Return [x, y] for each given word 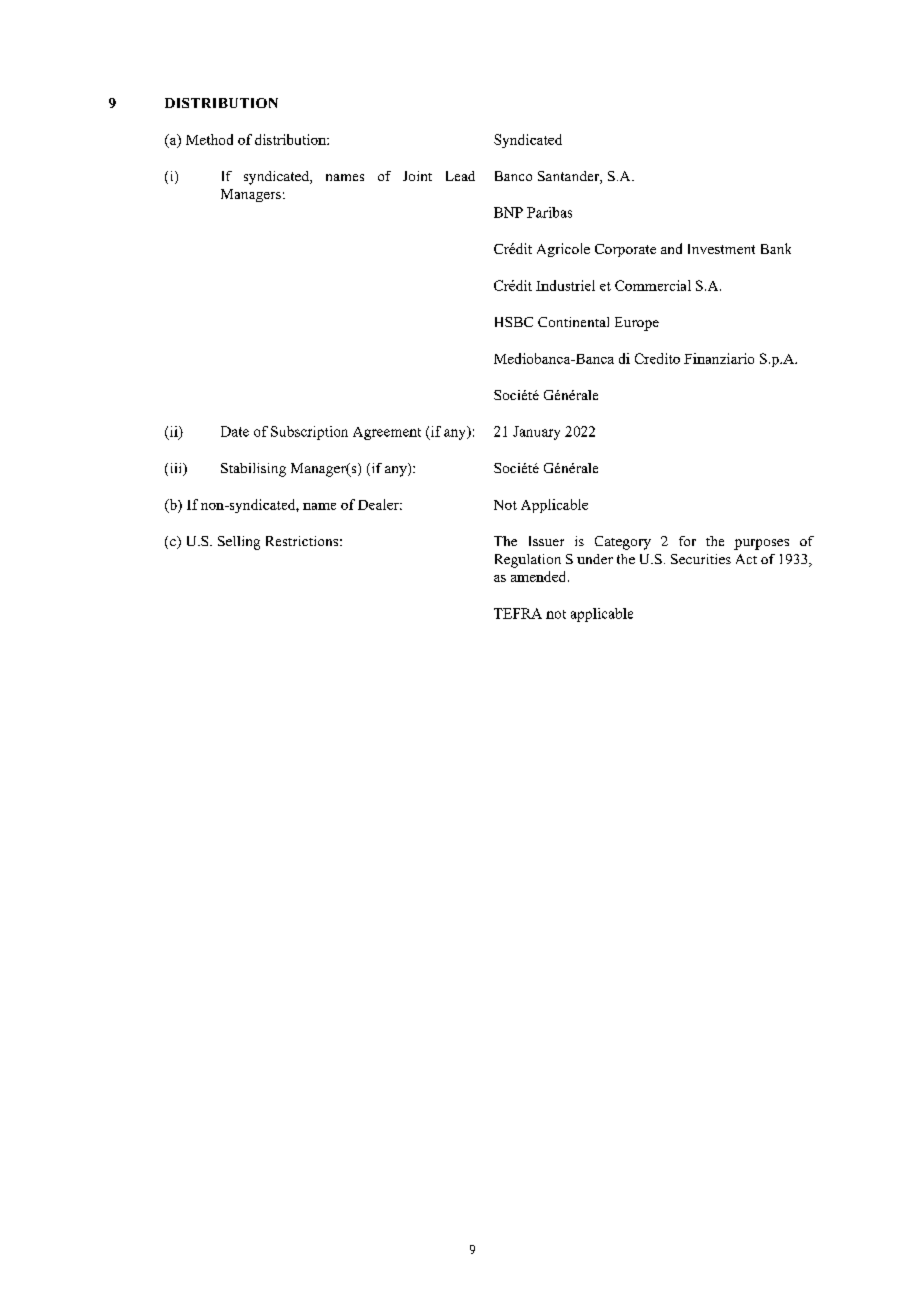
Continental [573, 322]
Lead [460, 176]
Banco [513, 176]
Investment [721, 249]
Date [235, 431]
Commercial [653, 285]
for [687, 541]
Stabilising [253, 470]
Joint [417, 176]
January [536, 433]
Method [209, 139]
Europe [637, 324]
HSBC [514, 322]
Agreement [387, 433]
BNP [508, 212]
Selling [239, 543]
